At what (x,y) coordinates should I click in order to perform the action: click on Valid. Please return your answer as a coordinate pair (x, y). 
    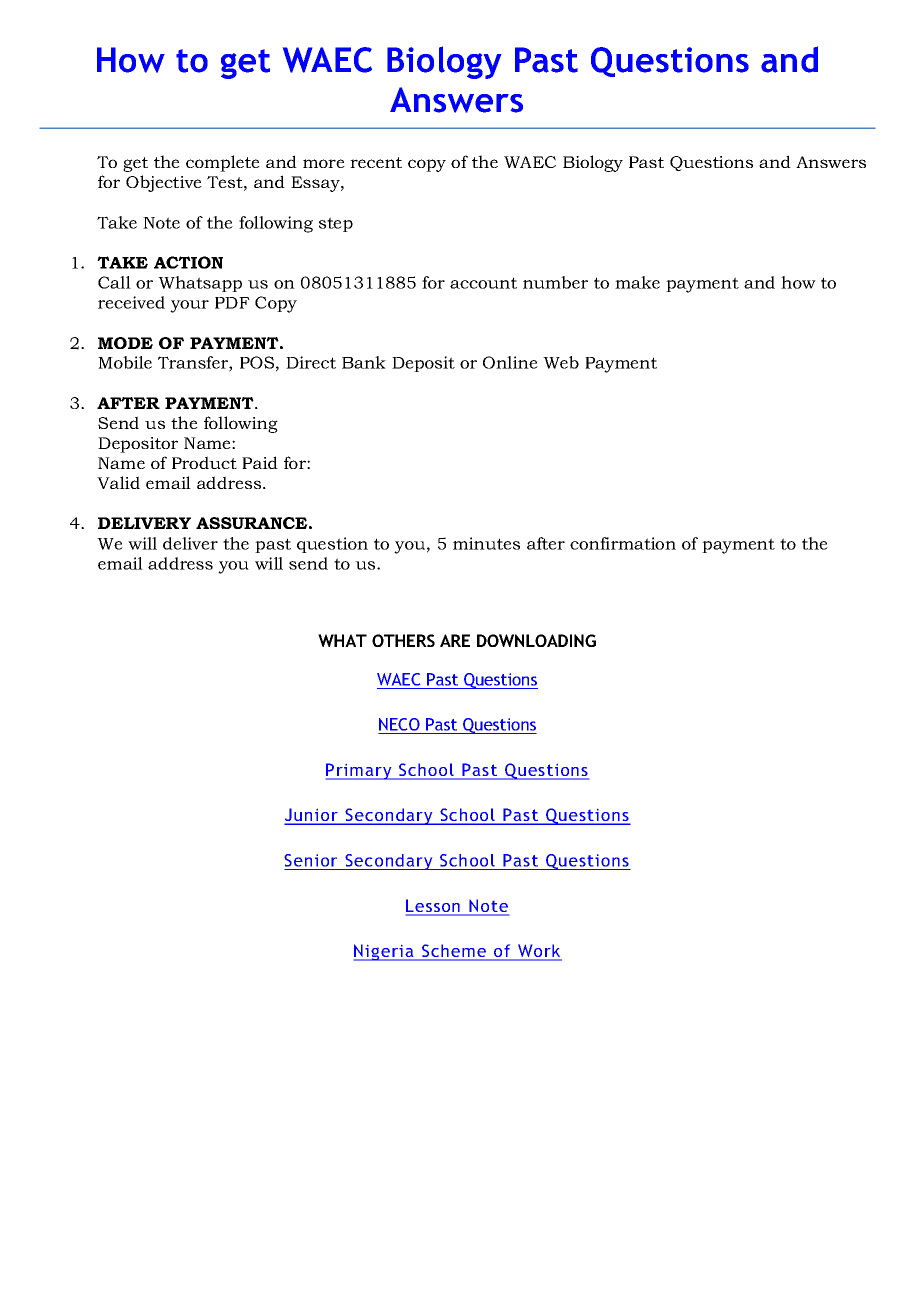
    Looking at the image, I should click on (118, 482).
